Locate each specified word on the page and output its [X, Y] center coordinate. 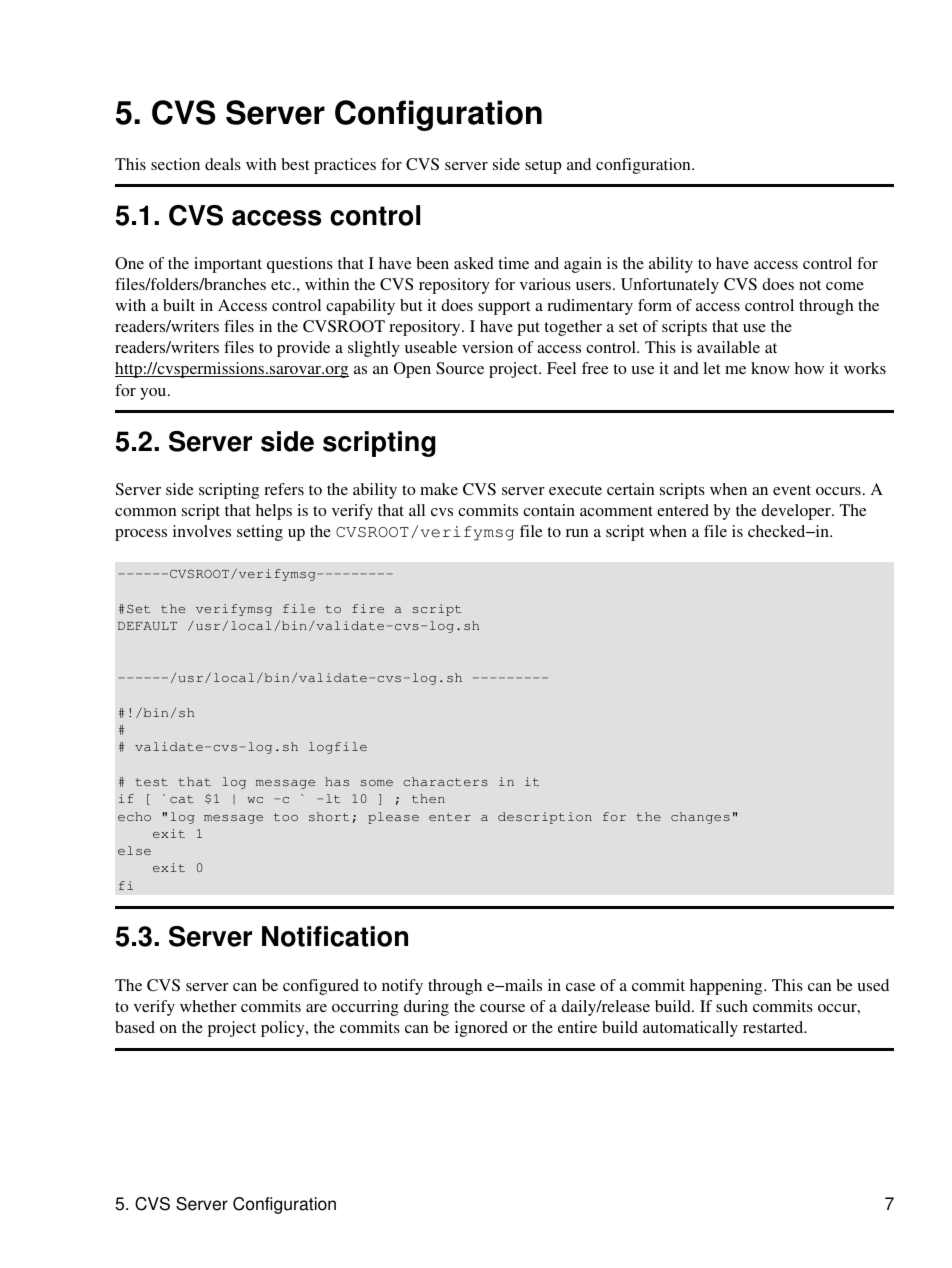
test [151, 782]
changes [700, 818]
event [792, 490]
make [439, 489]
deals [223, 164]
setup [543, 167]
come [845, 286]
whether [208, 1006]
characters [445, 781]
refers [284, 489]
